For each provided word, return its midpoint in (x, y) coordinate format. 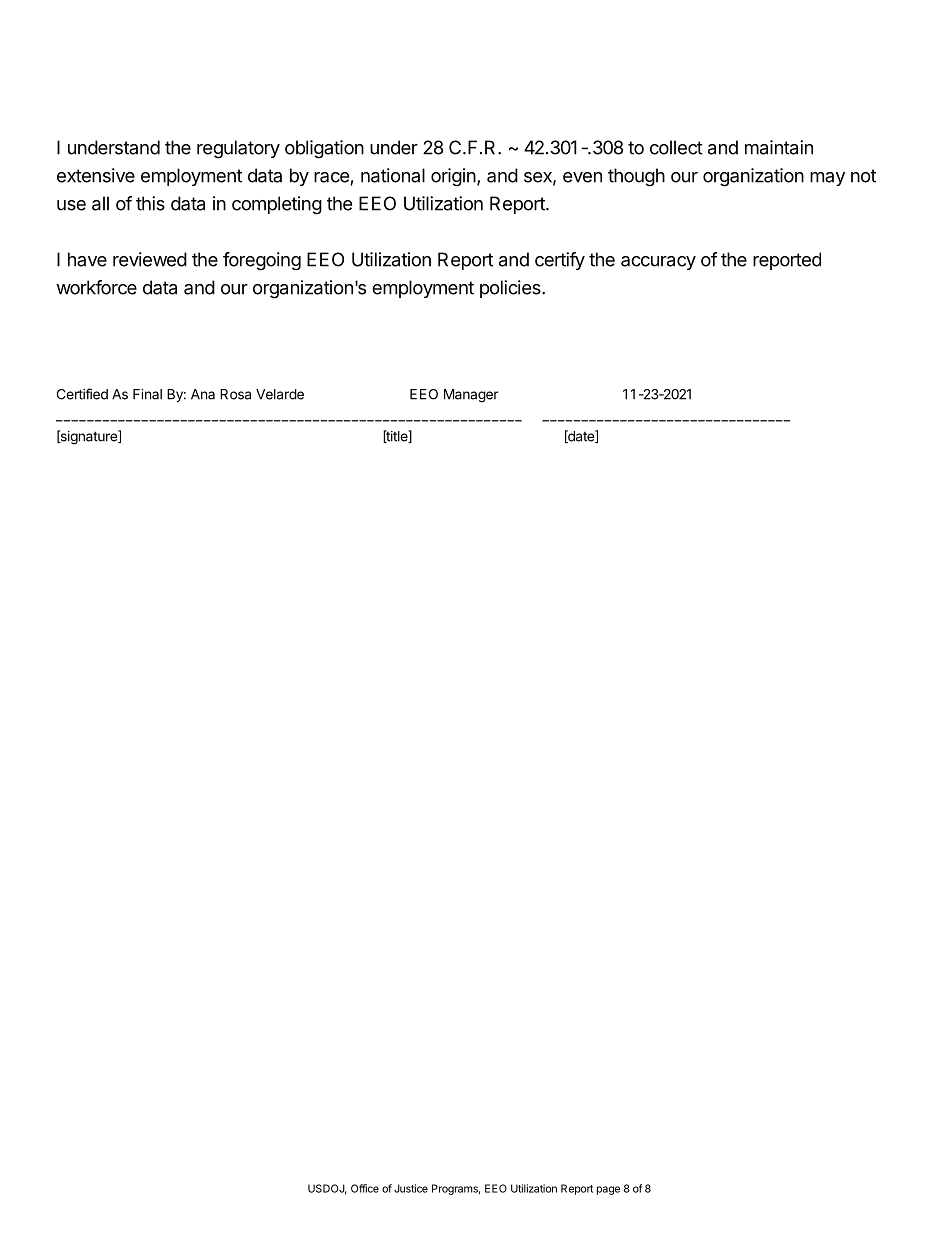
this (150, 203)
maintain (779, 147)
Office (365, 1188)
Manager (471, 396)
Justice (411, 1188)
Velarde (280, 394)
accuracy (658, 263)
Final (147, 394)
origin (453, 177)
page (608, 1190)
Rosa (235, 394)
